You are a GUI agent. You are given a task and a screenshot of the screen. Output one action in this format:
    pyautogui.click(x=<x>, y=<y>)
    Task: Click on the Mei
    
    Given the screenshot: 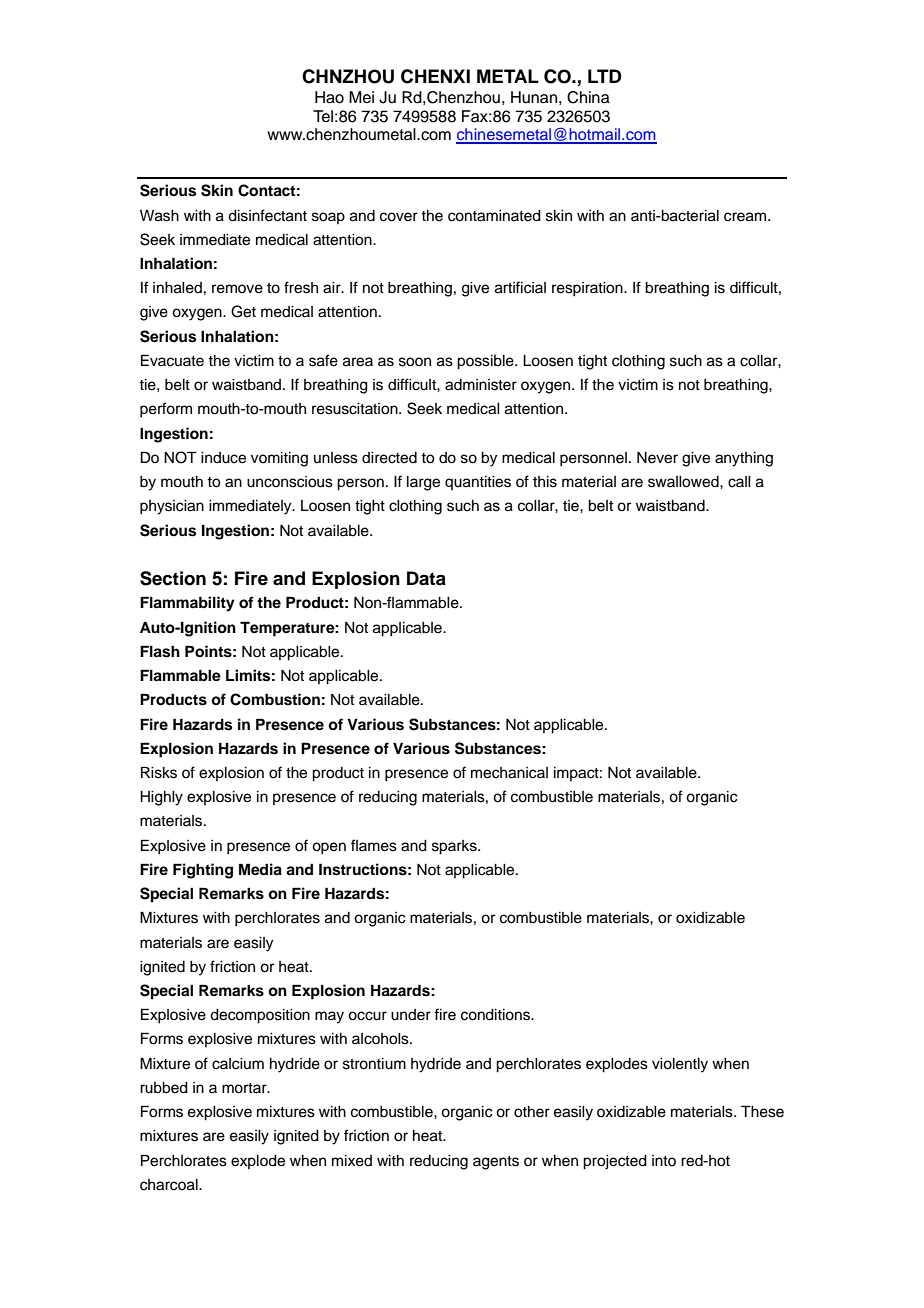 What is the action you would take?
    pyautogui.click(x=361, y=97)
